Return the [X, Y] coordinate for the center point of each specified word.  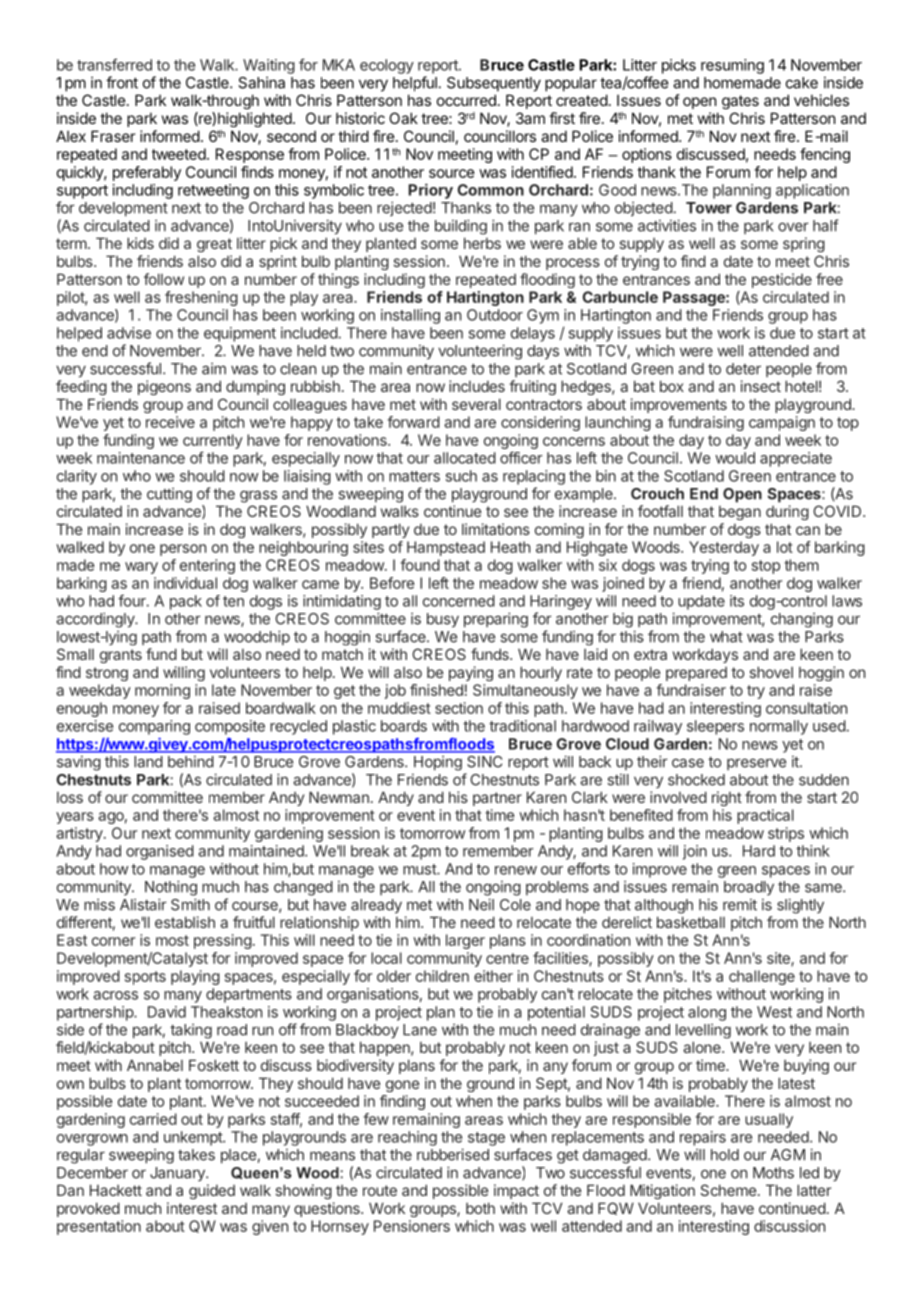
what [726, 637]
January [178, 1174]
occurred [466, 100]
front [122, 82]
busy [443, 620]
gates [740, 102]
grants [121, 656]
